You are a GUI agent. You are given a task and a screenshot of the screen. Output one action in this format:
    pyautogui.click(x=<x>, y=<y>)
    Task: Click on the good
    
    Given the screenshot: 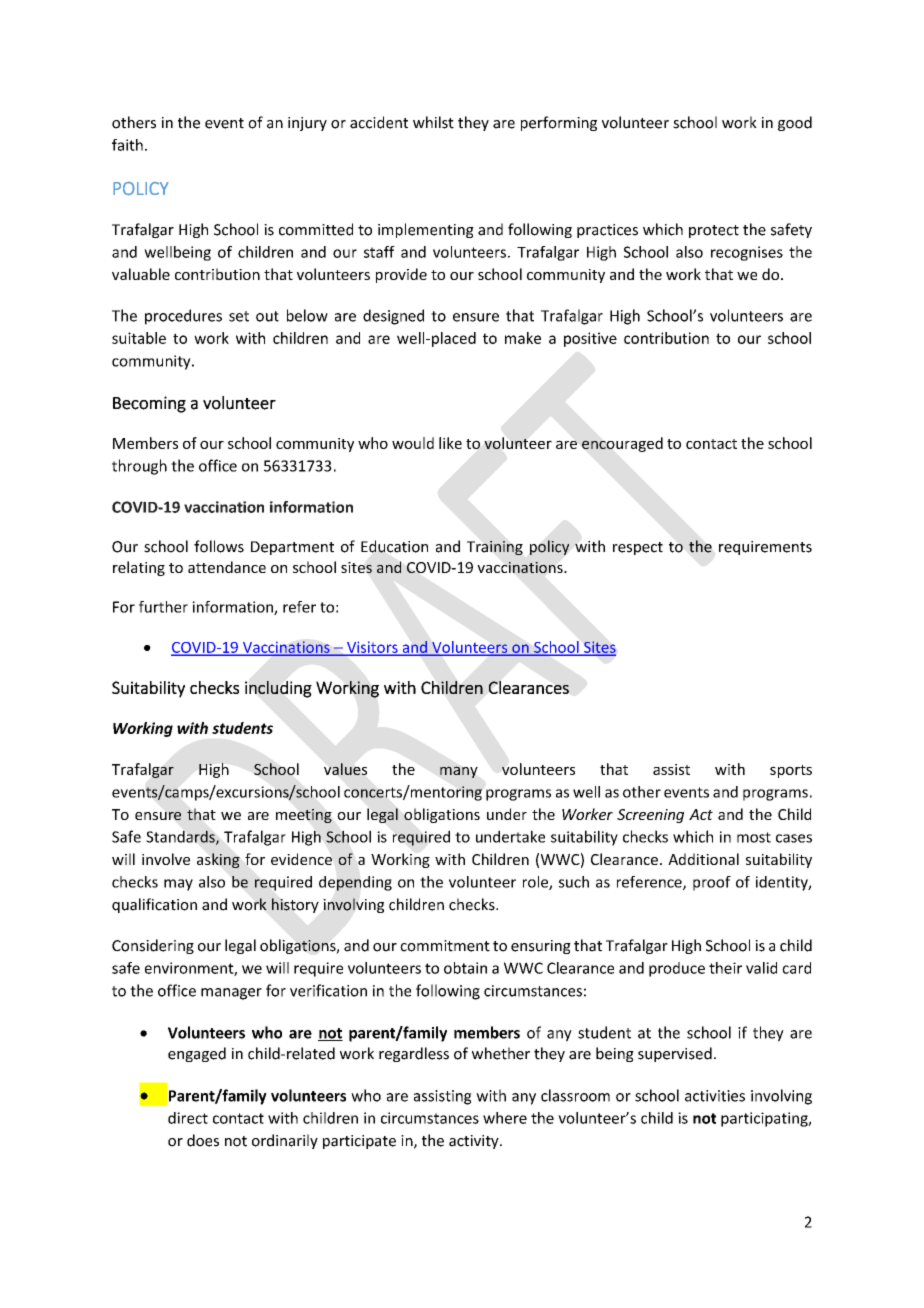 What is the action you would take?
    pyautogui.click(x=795, y=123)
